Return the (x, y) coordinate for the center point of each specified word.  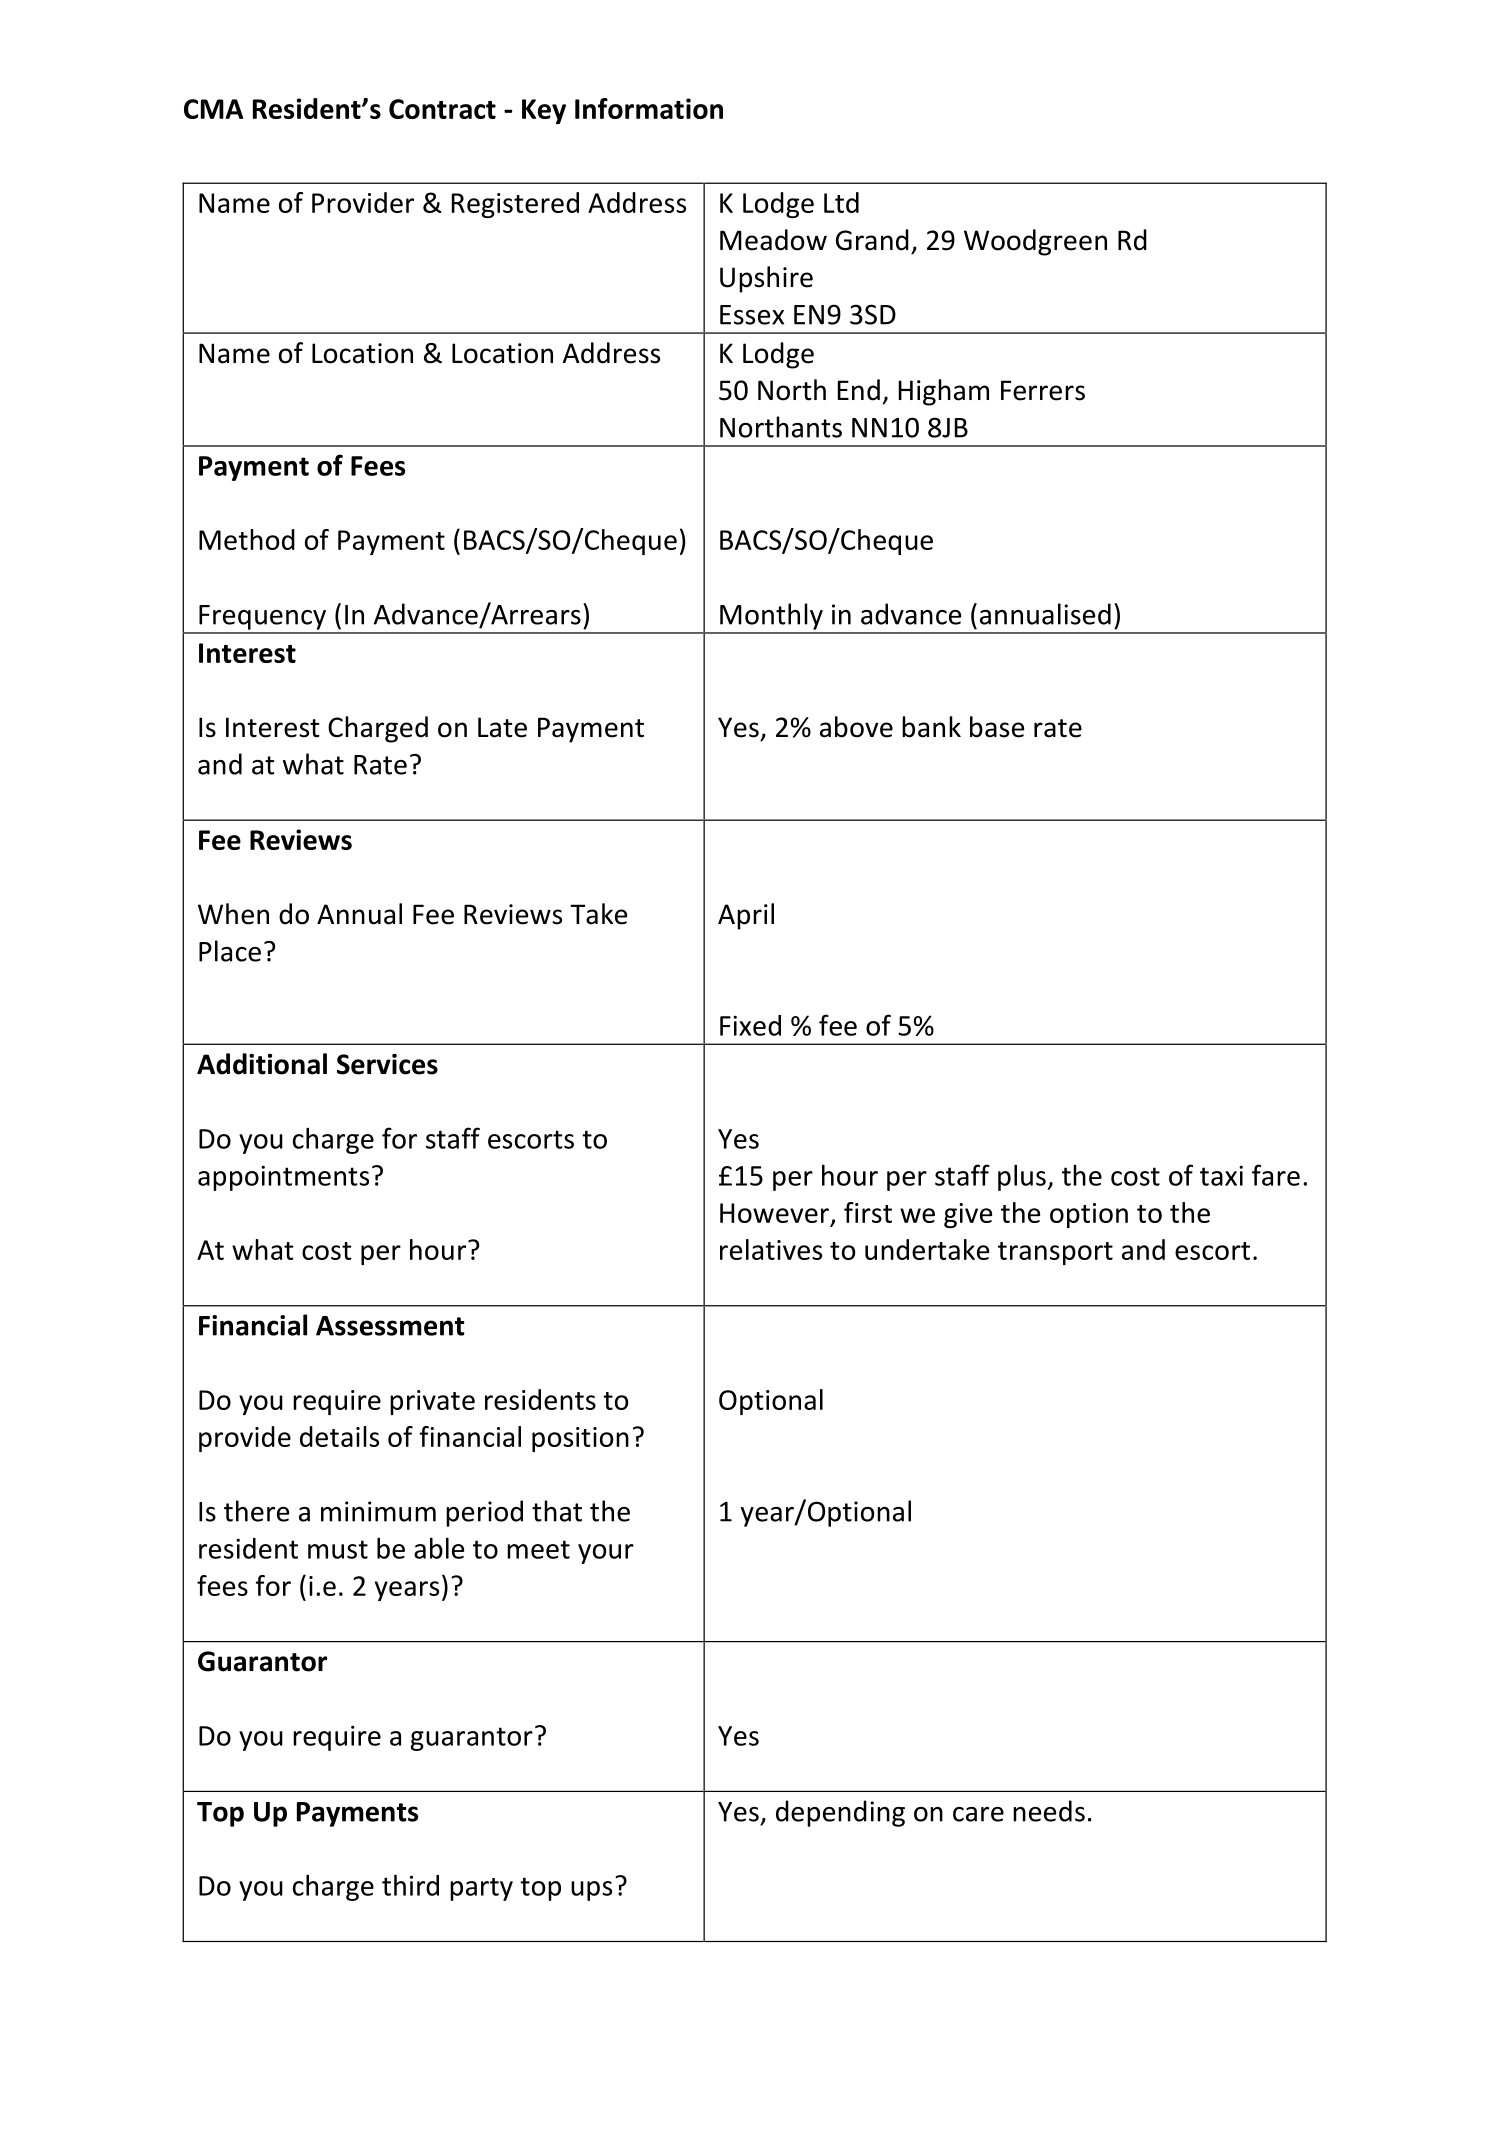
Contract (442, 109)
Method (247, 539)
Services (387, 1064)
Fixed (750, 1025)
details (339, 1436)
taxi (1221, 1176)
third (410, 1885)
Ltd (841, 202)
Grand (872, 240)
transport (1055, 1253)
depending (840, 1813)
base (997, 727)
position (580, 1439)
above (856, 727)
